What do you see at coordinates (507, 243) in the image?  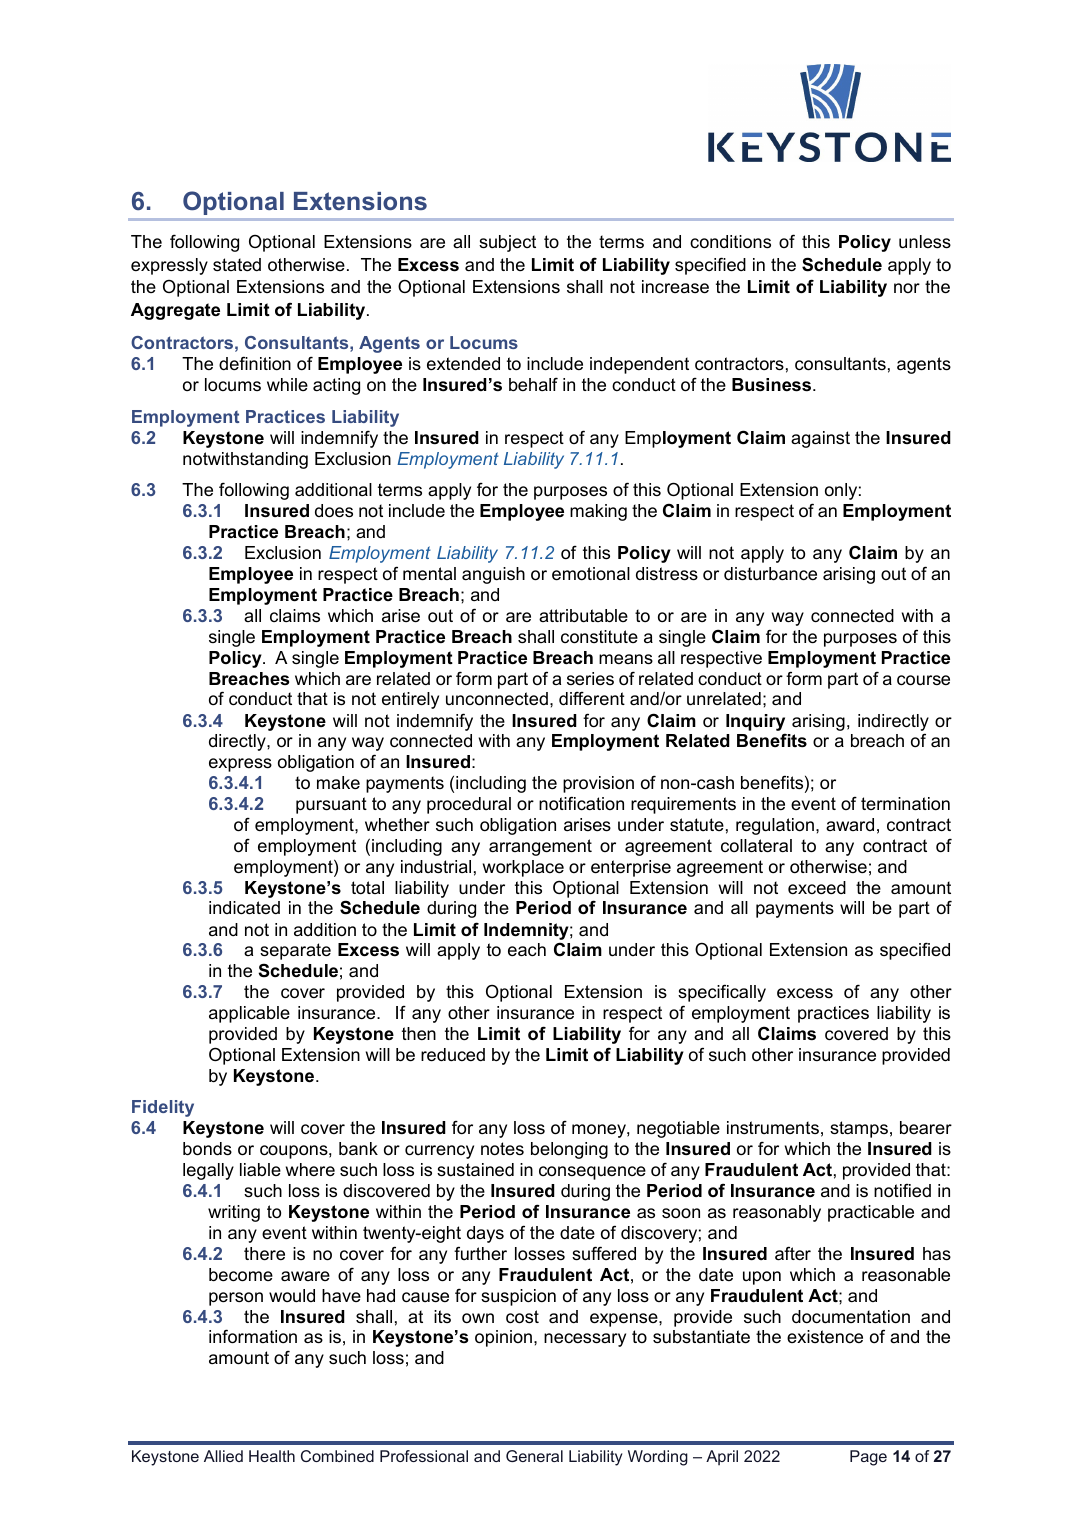 I see `subject` at bounding box center [507, 243].
